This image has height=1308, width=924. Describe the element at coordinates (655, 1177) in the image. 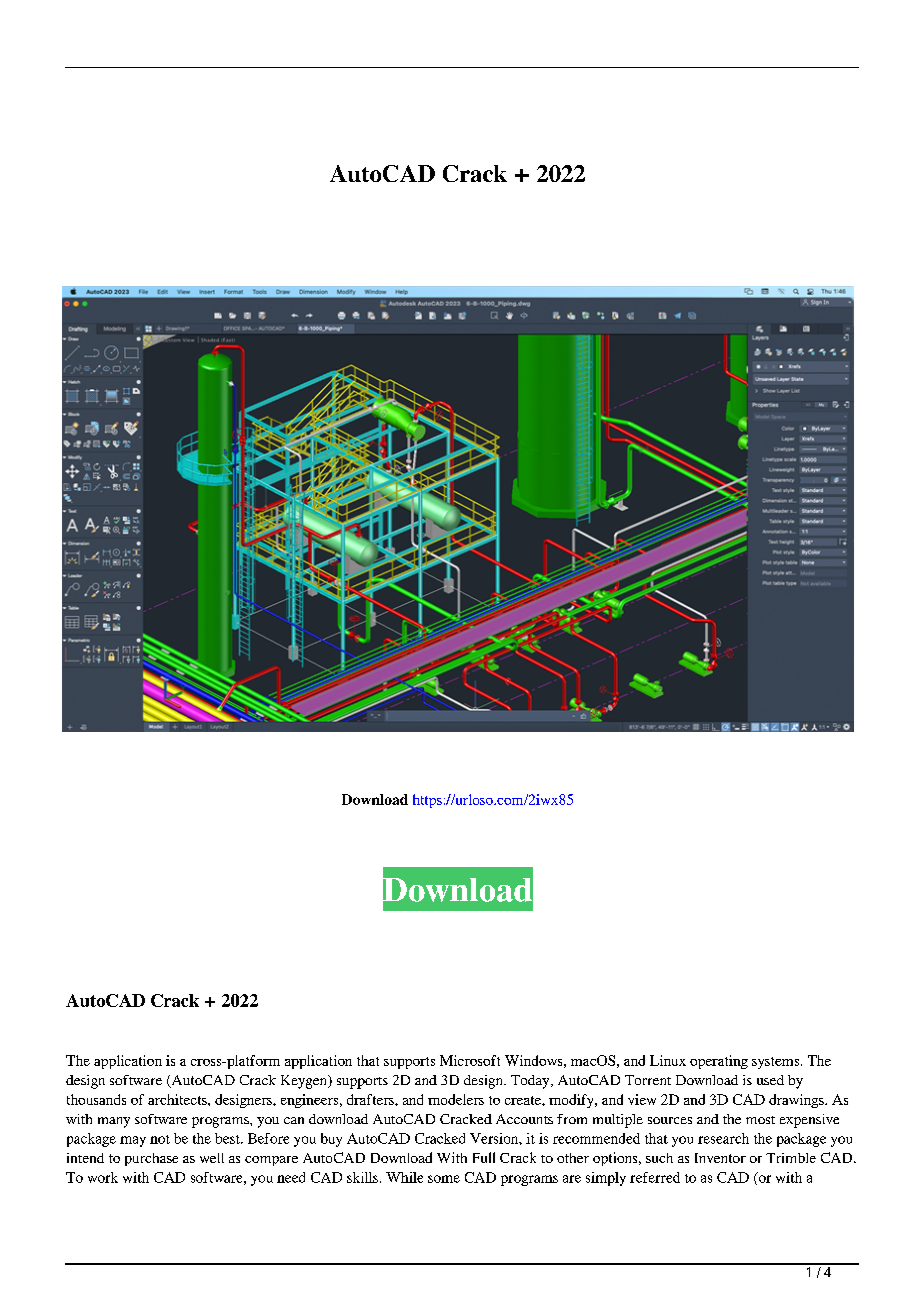

I see `referred` at that location.
